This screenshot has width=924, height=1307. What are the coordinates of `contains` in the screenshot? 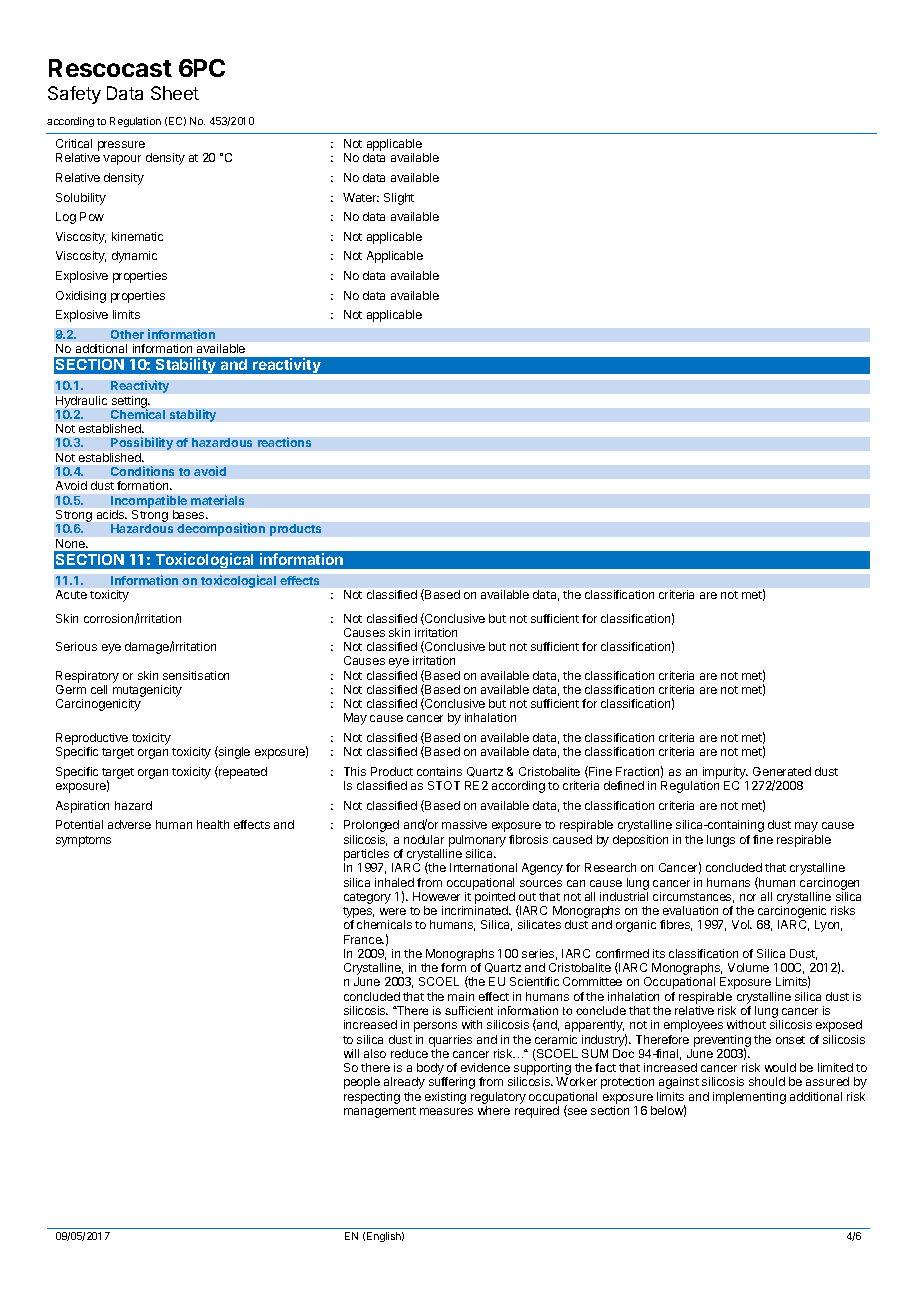 It's located at (439, 771).
